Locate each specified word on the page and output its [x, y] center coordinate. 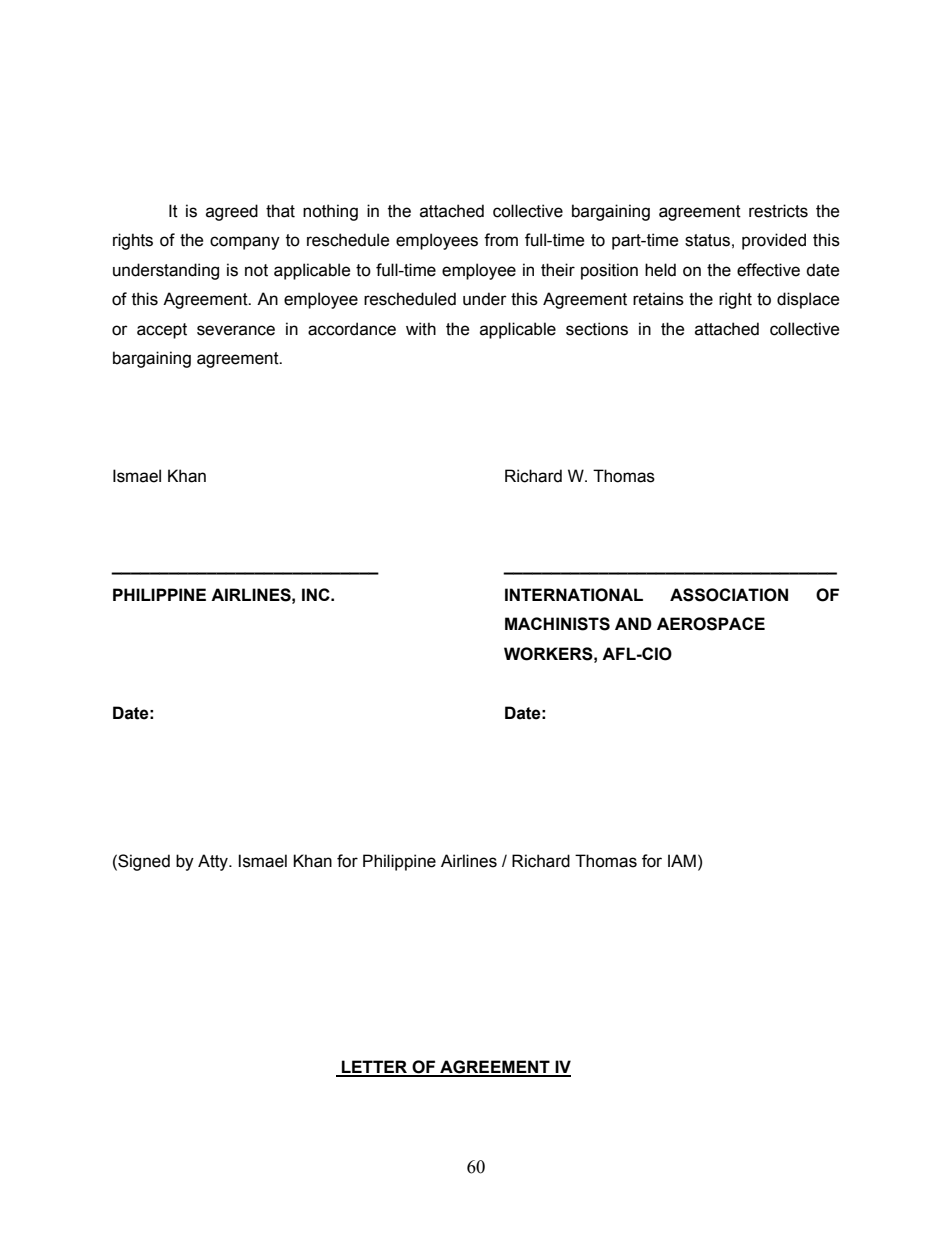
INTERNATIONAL [574, 595]
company [245, 243]
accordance [352, 329]
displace [808, 300]
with [421, 329]
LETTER [375, 1068]
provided [774, 241]
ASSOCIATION [729, 595]
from [501, 240]
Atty [214, 862]
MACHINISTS [557, 624]
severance [236, 330]
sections [597, 329]
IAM [682, 860]
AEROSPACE [711, 624]
